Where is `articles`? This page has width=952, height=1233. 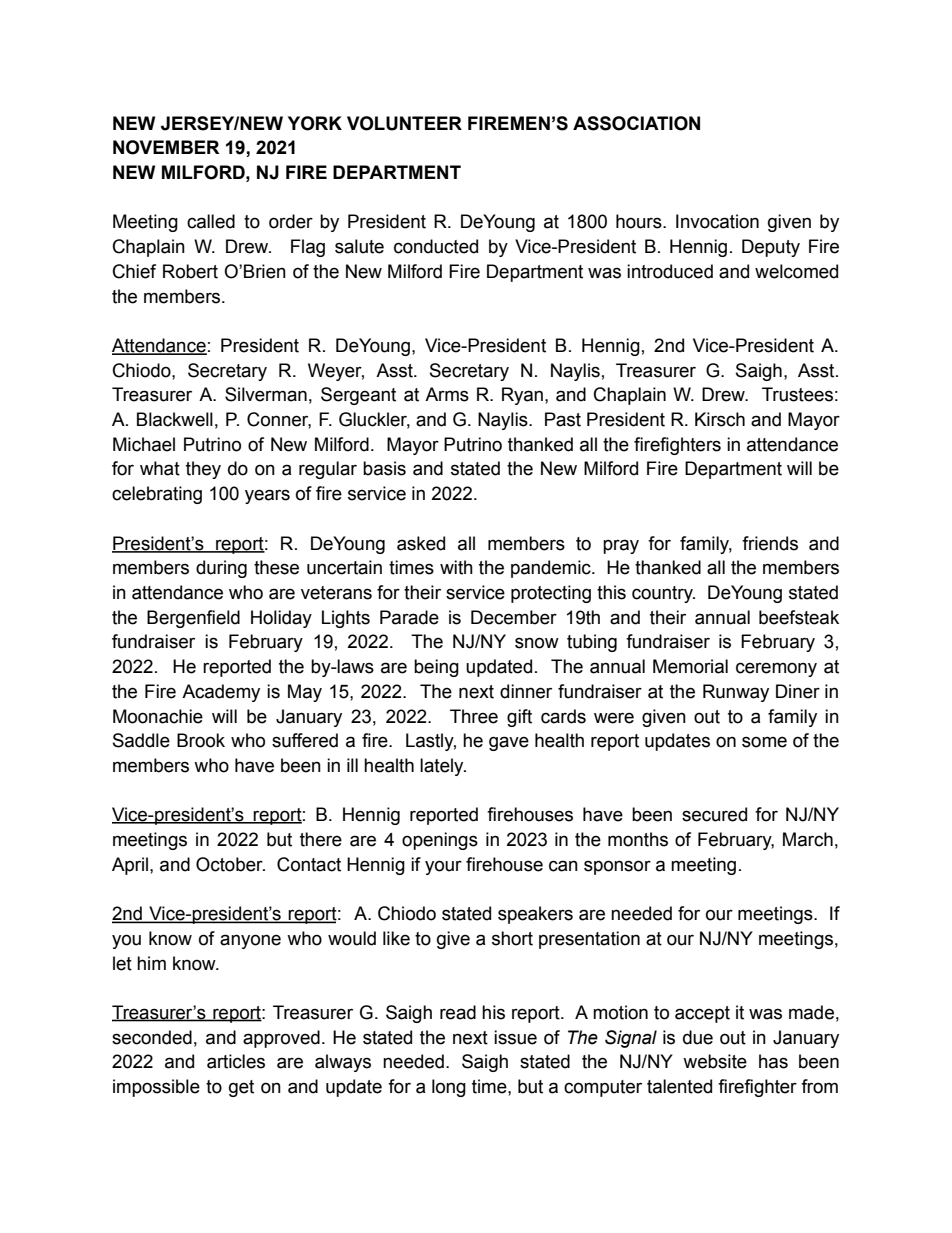
articles is located at coordinates (236, 1061).
